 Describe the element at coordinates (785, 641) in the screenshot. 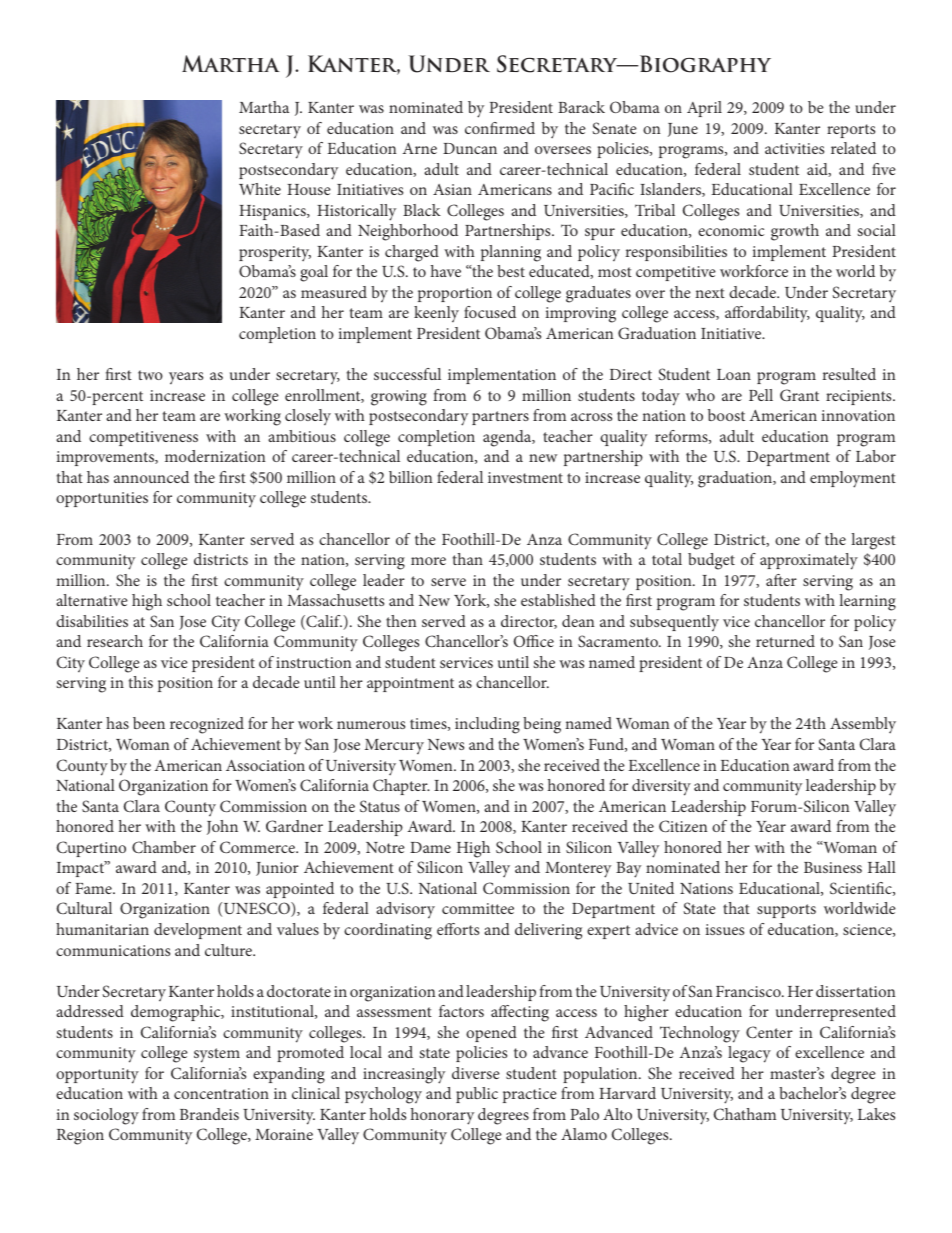

I see `returned` at that location.
